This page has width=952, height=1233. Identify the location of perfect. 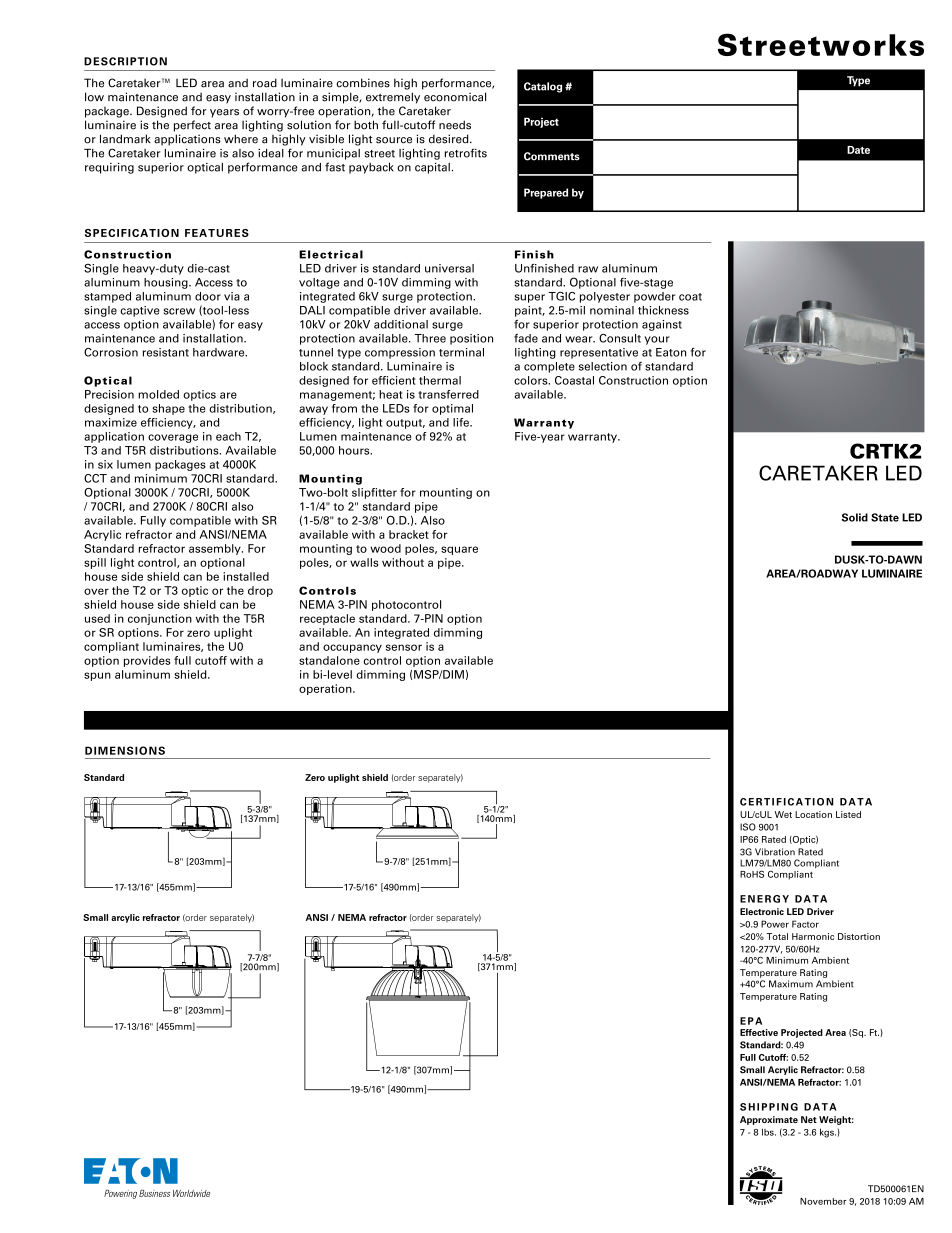
(192, 126).
